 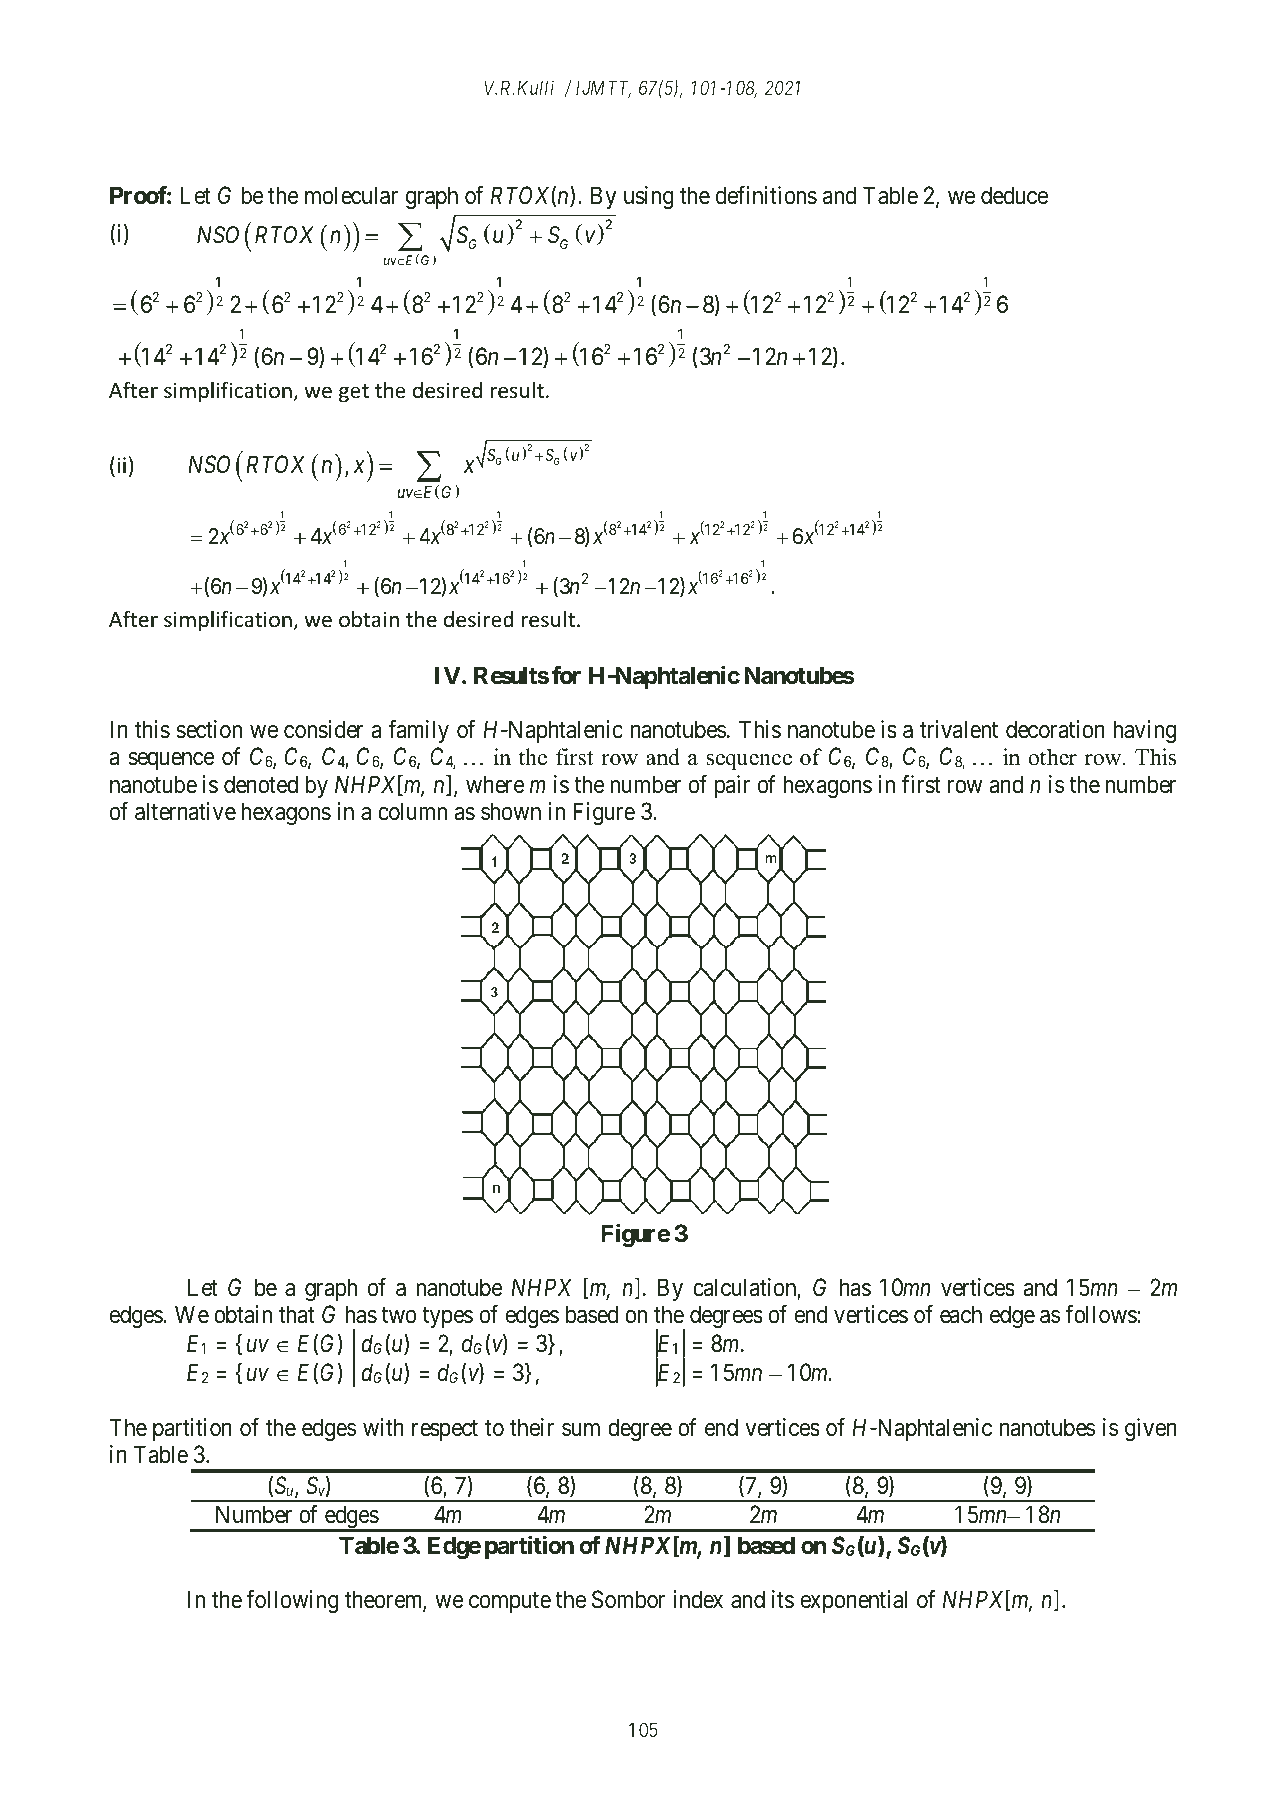 What do you see at coordinates (698, 1599) in the document?
I see `index` at bounding box center [698, 1599].
